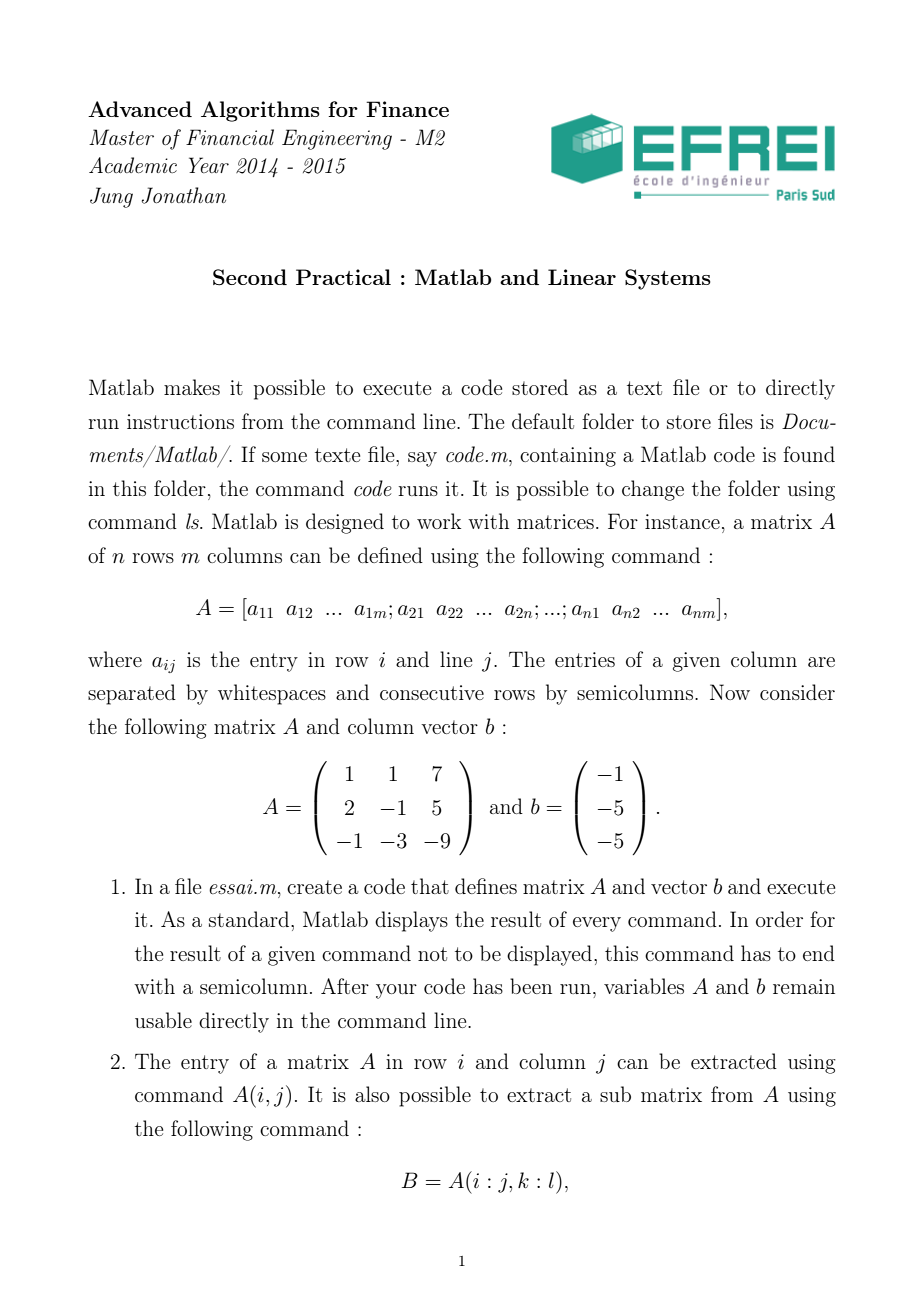 The height and width of the document is (1308, 924). Describe the element at coordinates (230, 137) in the document. I see `Financial` at that location.
